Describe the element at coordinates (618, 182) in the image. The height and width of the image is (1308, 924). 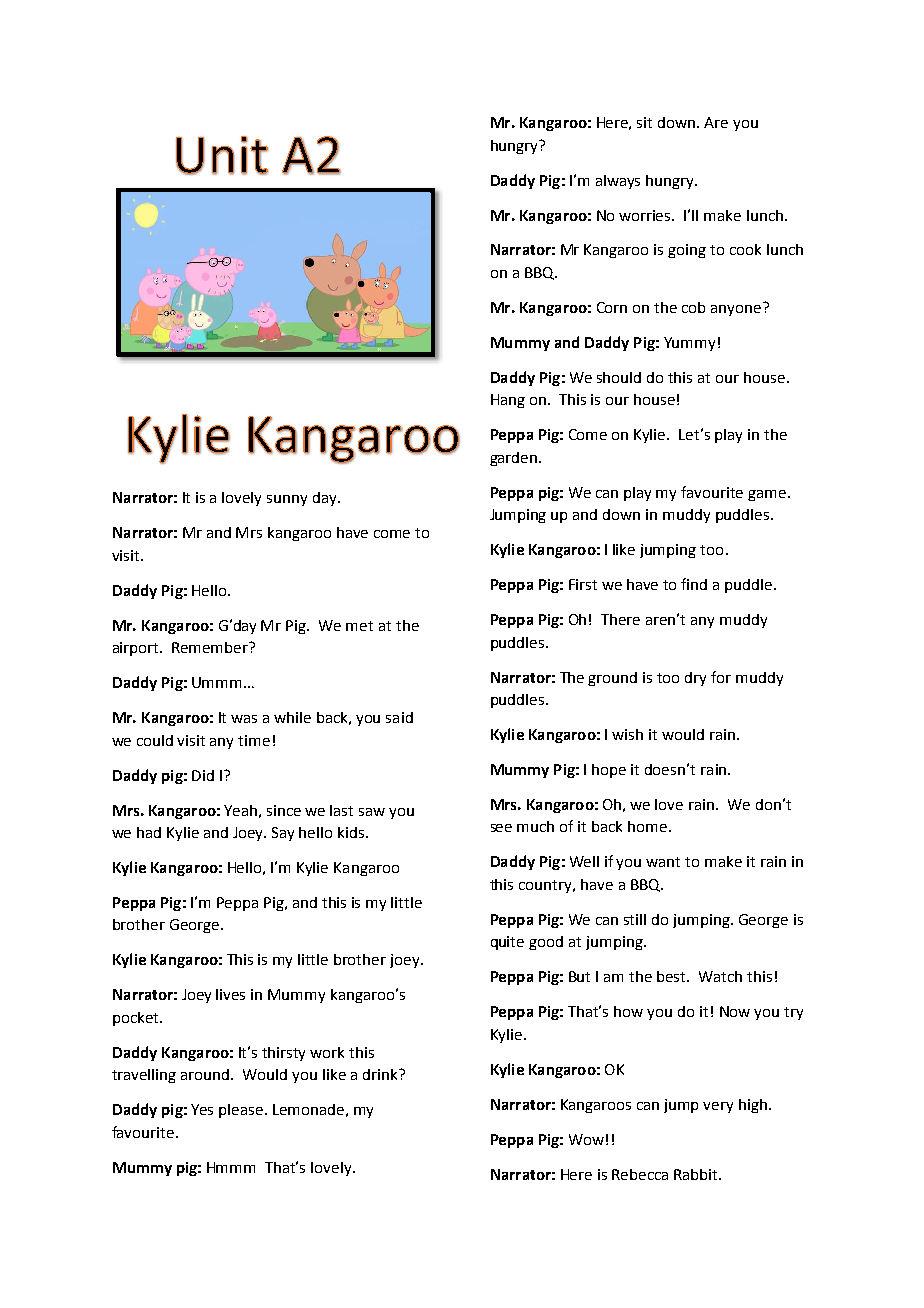
I see `always` at that location.
